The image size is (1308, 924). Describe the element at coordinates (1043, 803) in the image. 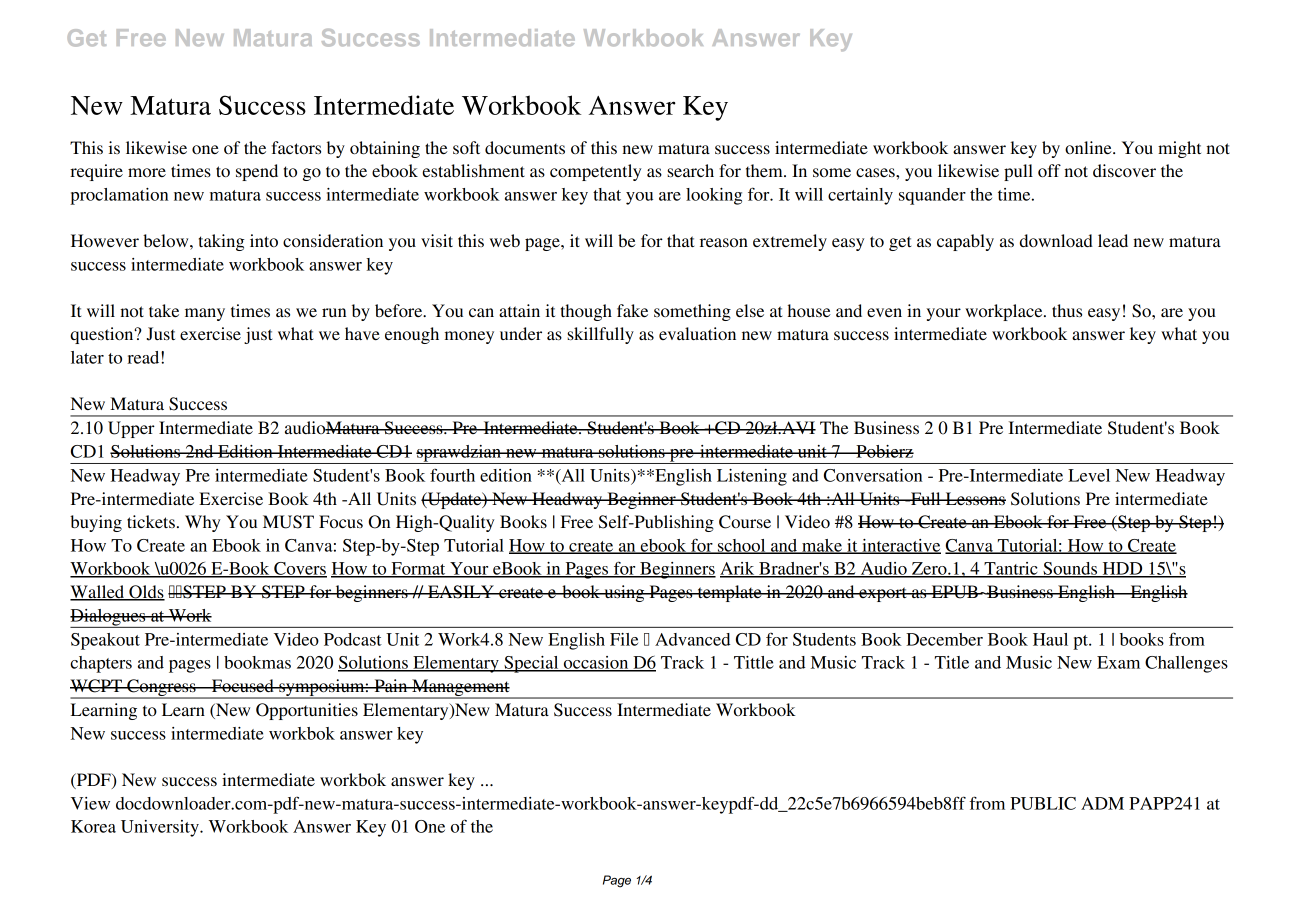

I see `PUBLIC` at that location.
